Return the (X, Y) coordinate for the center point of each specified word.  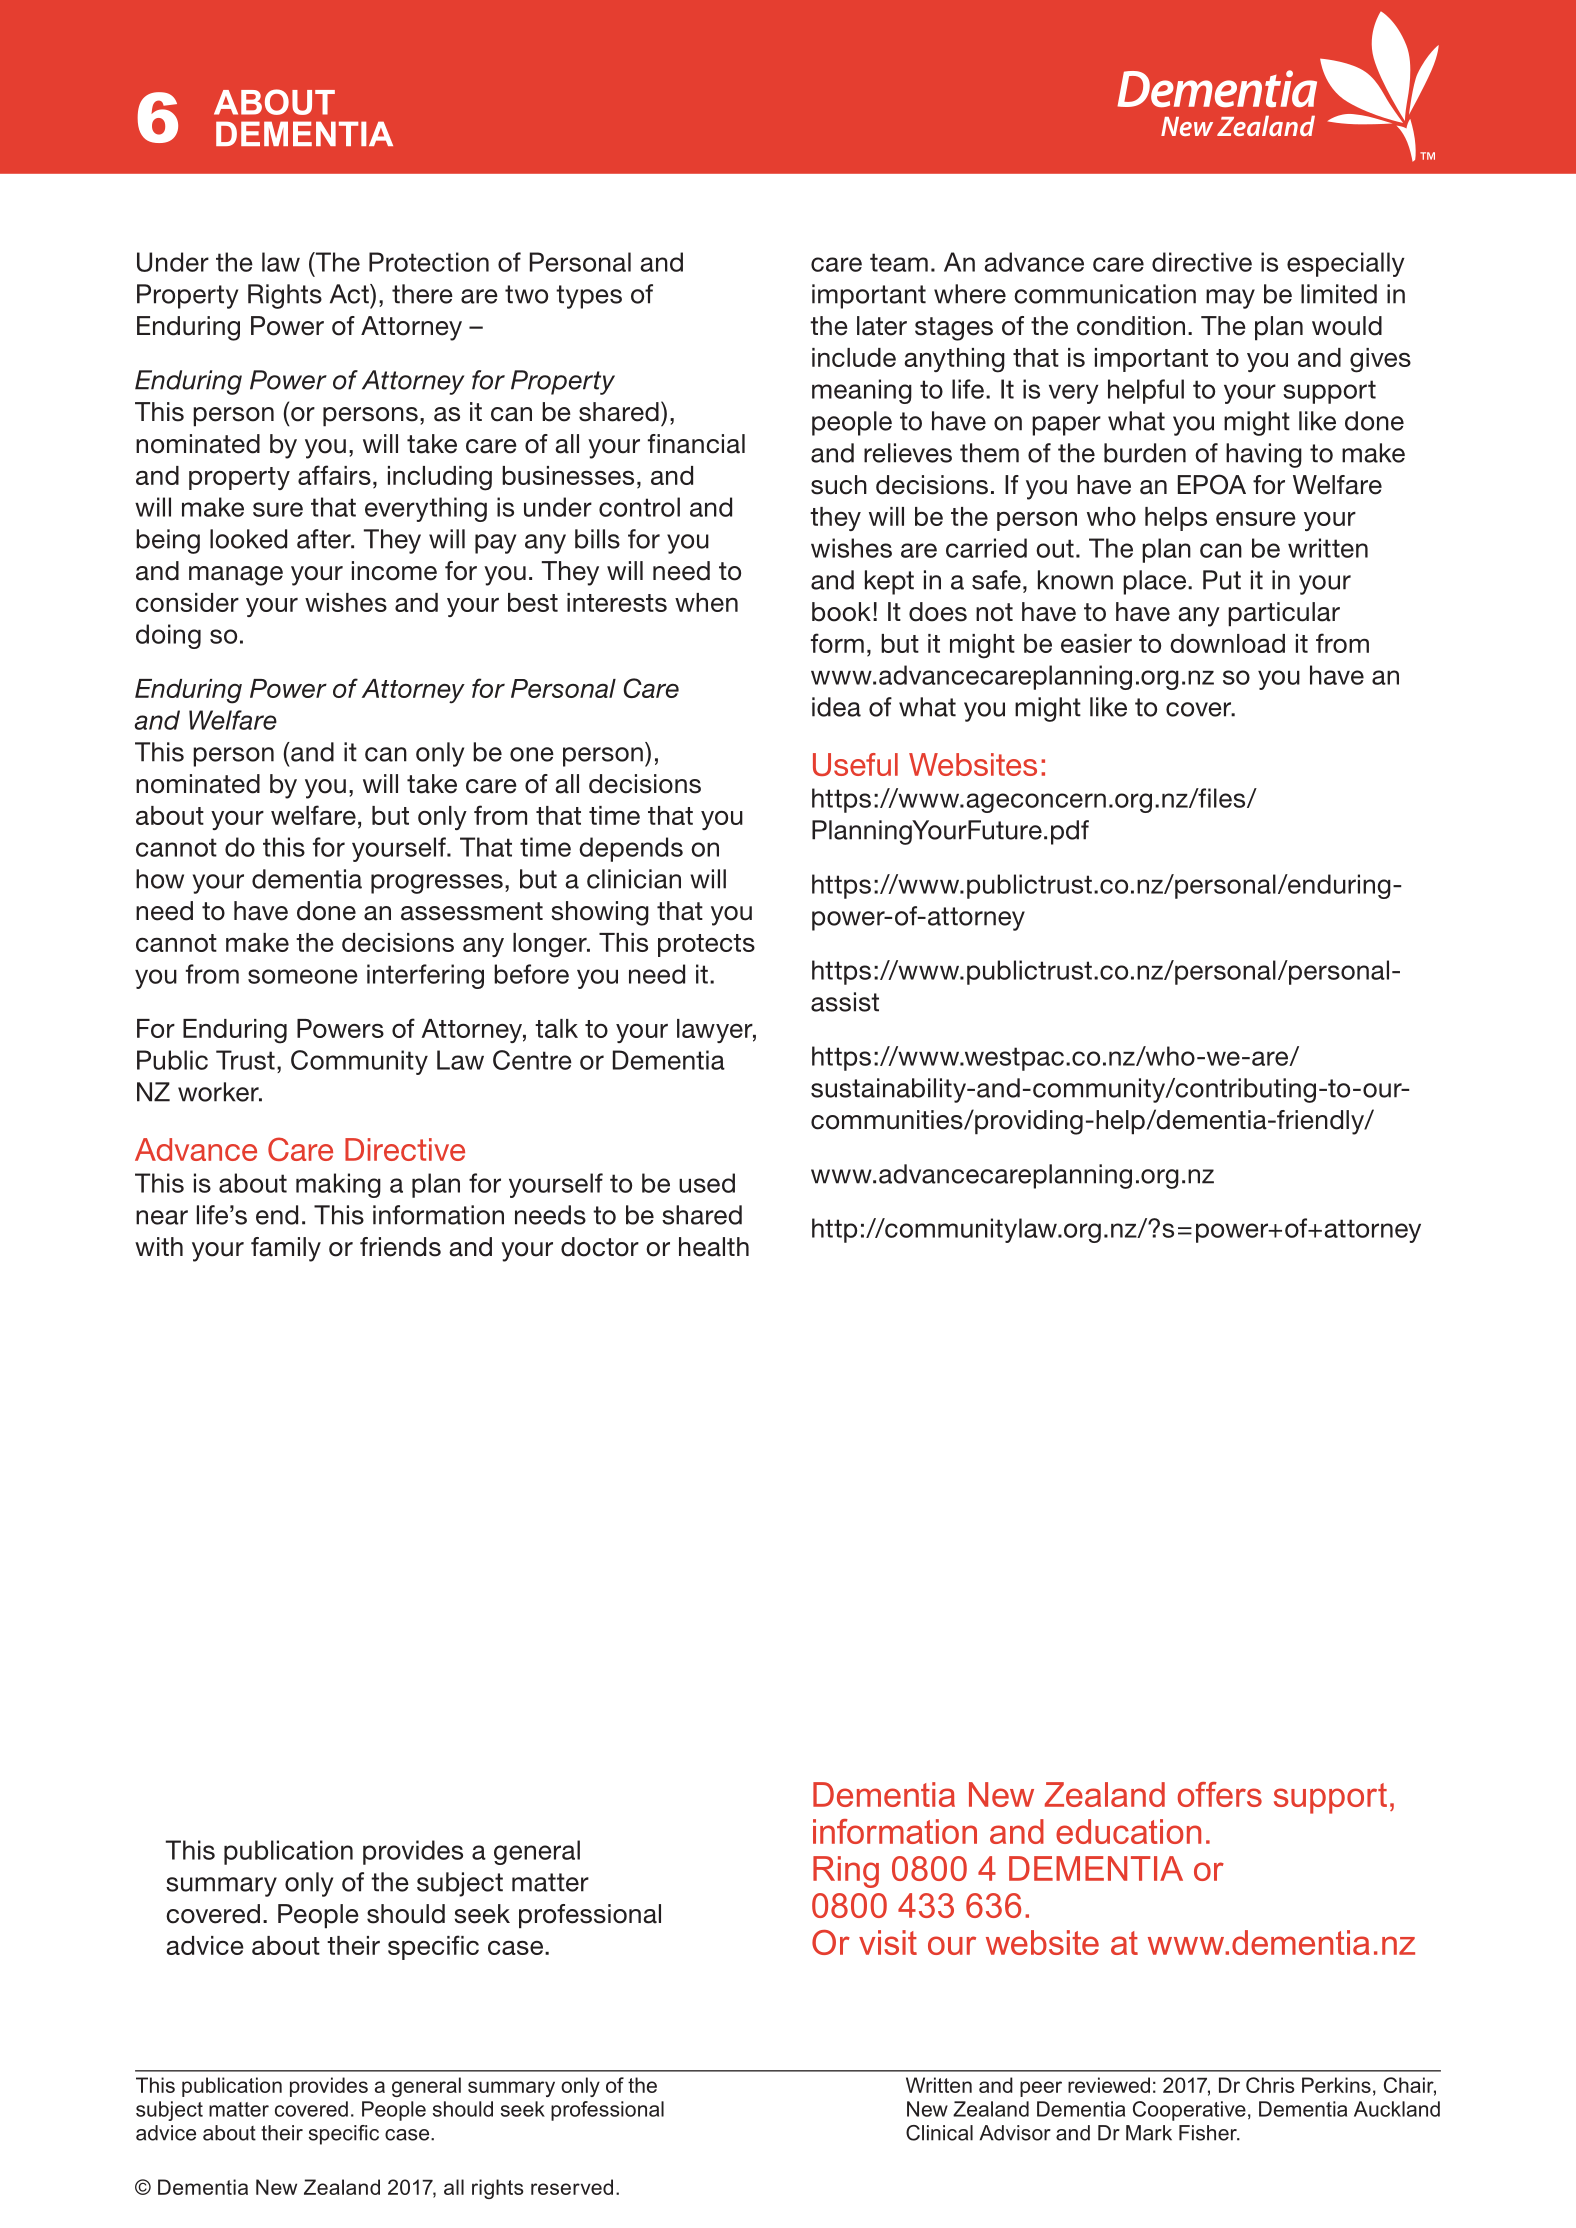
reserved (572, 2187)
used (707, 1183)
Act (350, 294)
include (854, 357)
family (286, 1249)
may (1230, 299)
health (714, 1247)
